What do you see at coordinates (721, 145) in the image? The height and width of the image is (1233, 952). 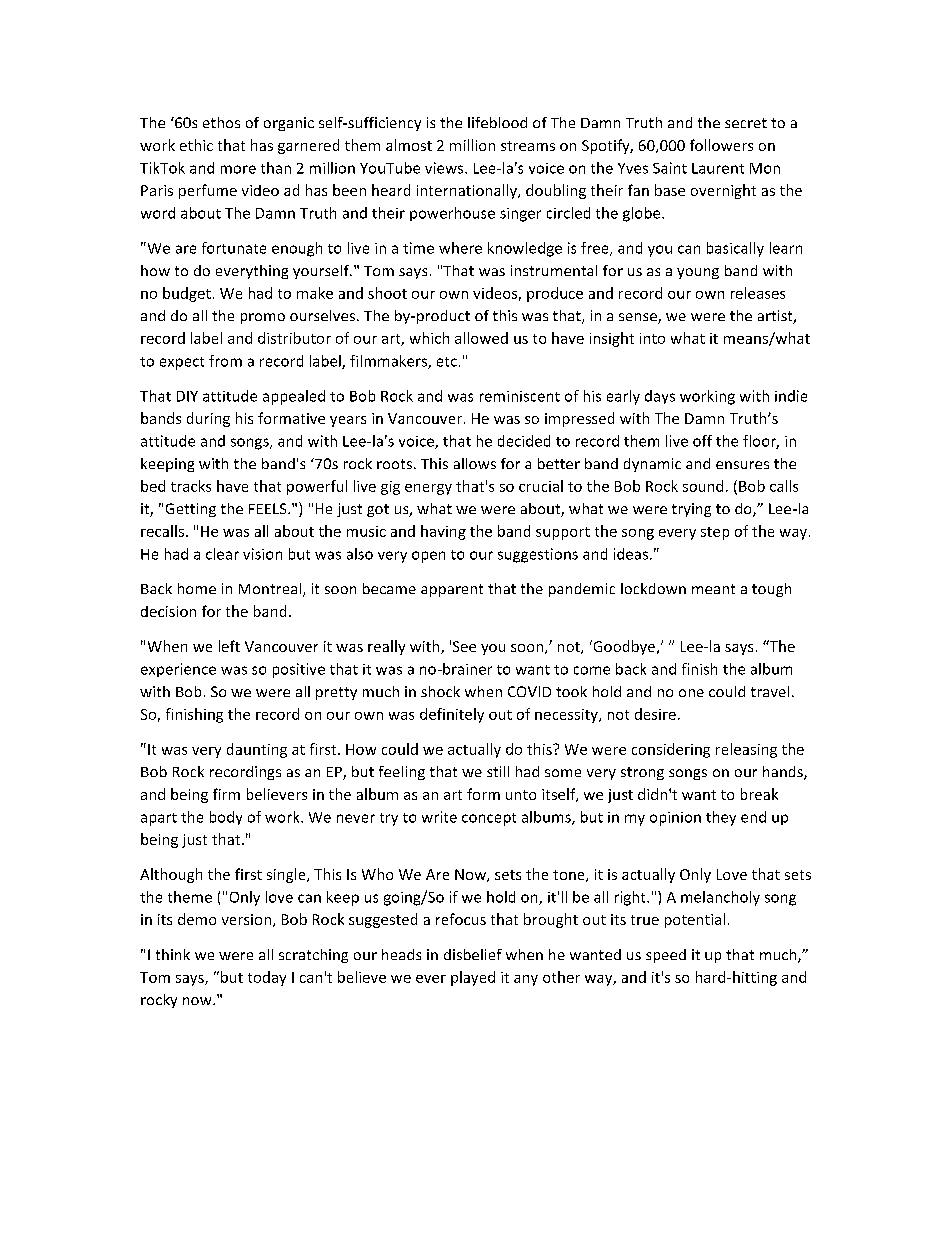 I see `followers` at bounding box center [721, 145].
